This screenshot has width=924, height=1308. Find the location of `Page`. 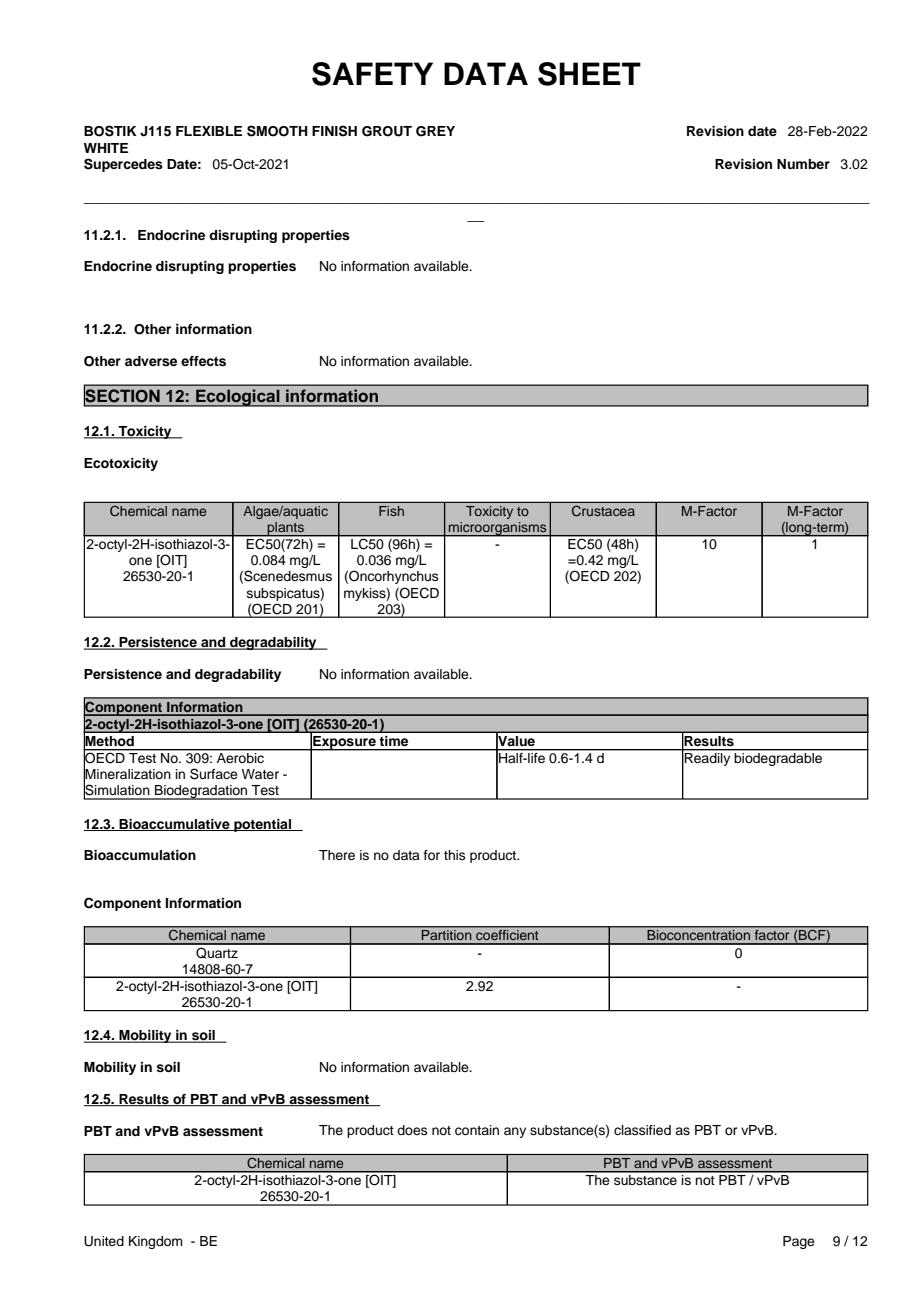

Page is located at coordinates (799, 1242).
